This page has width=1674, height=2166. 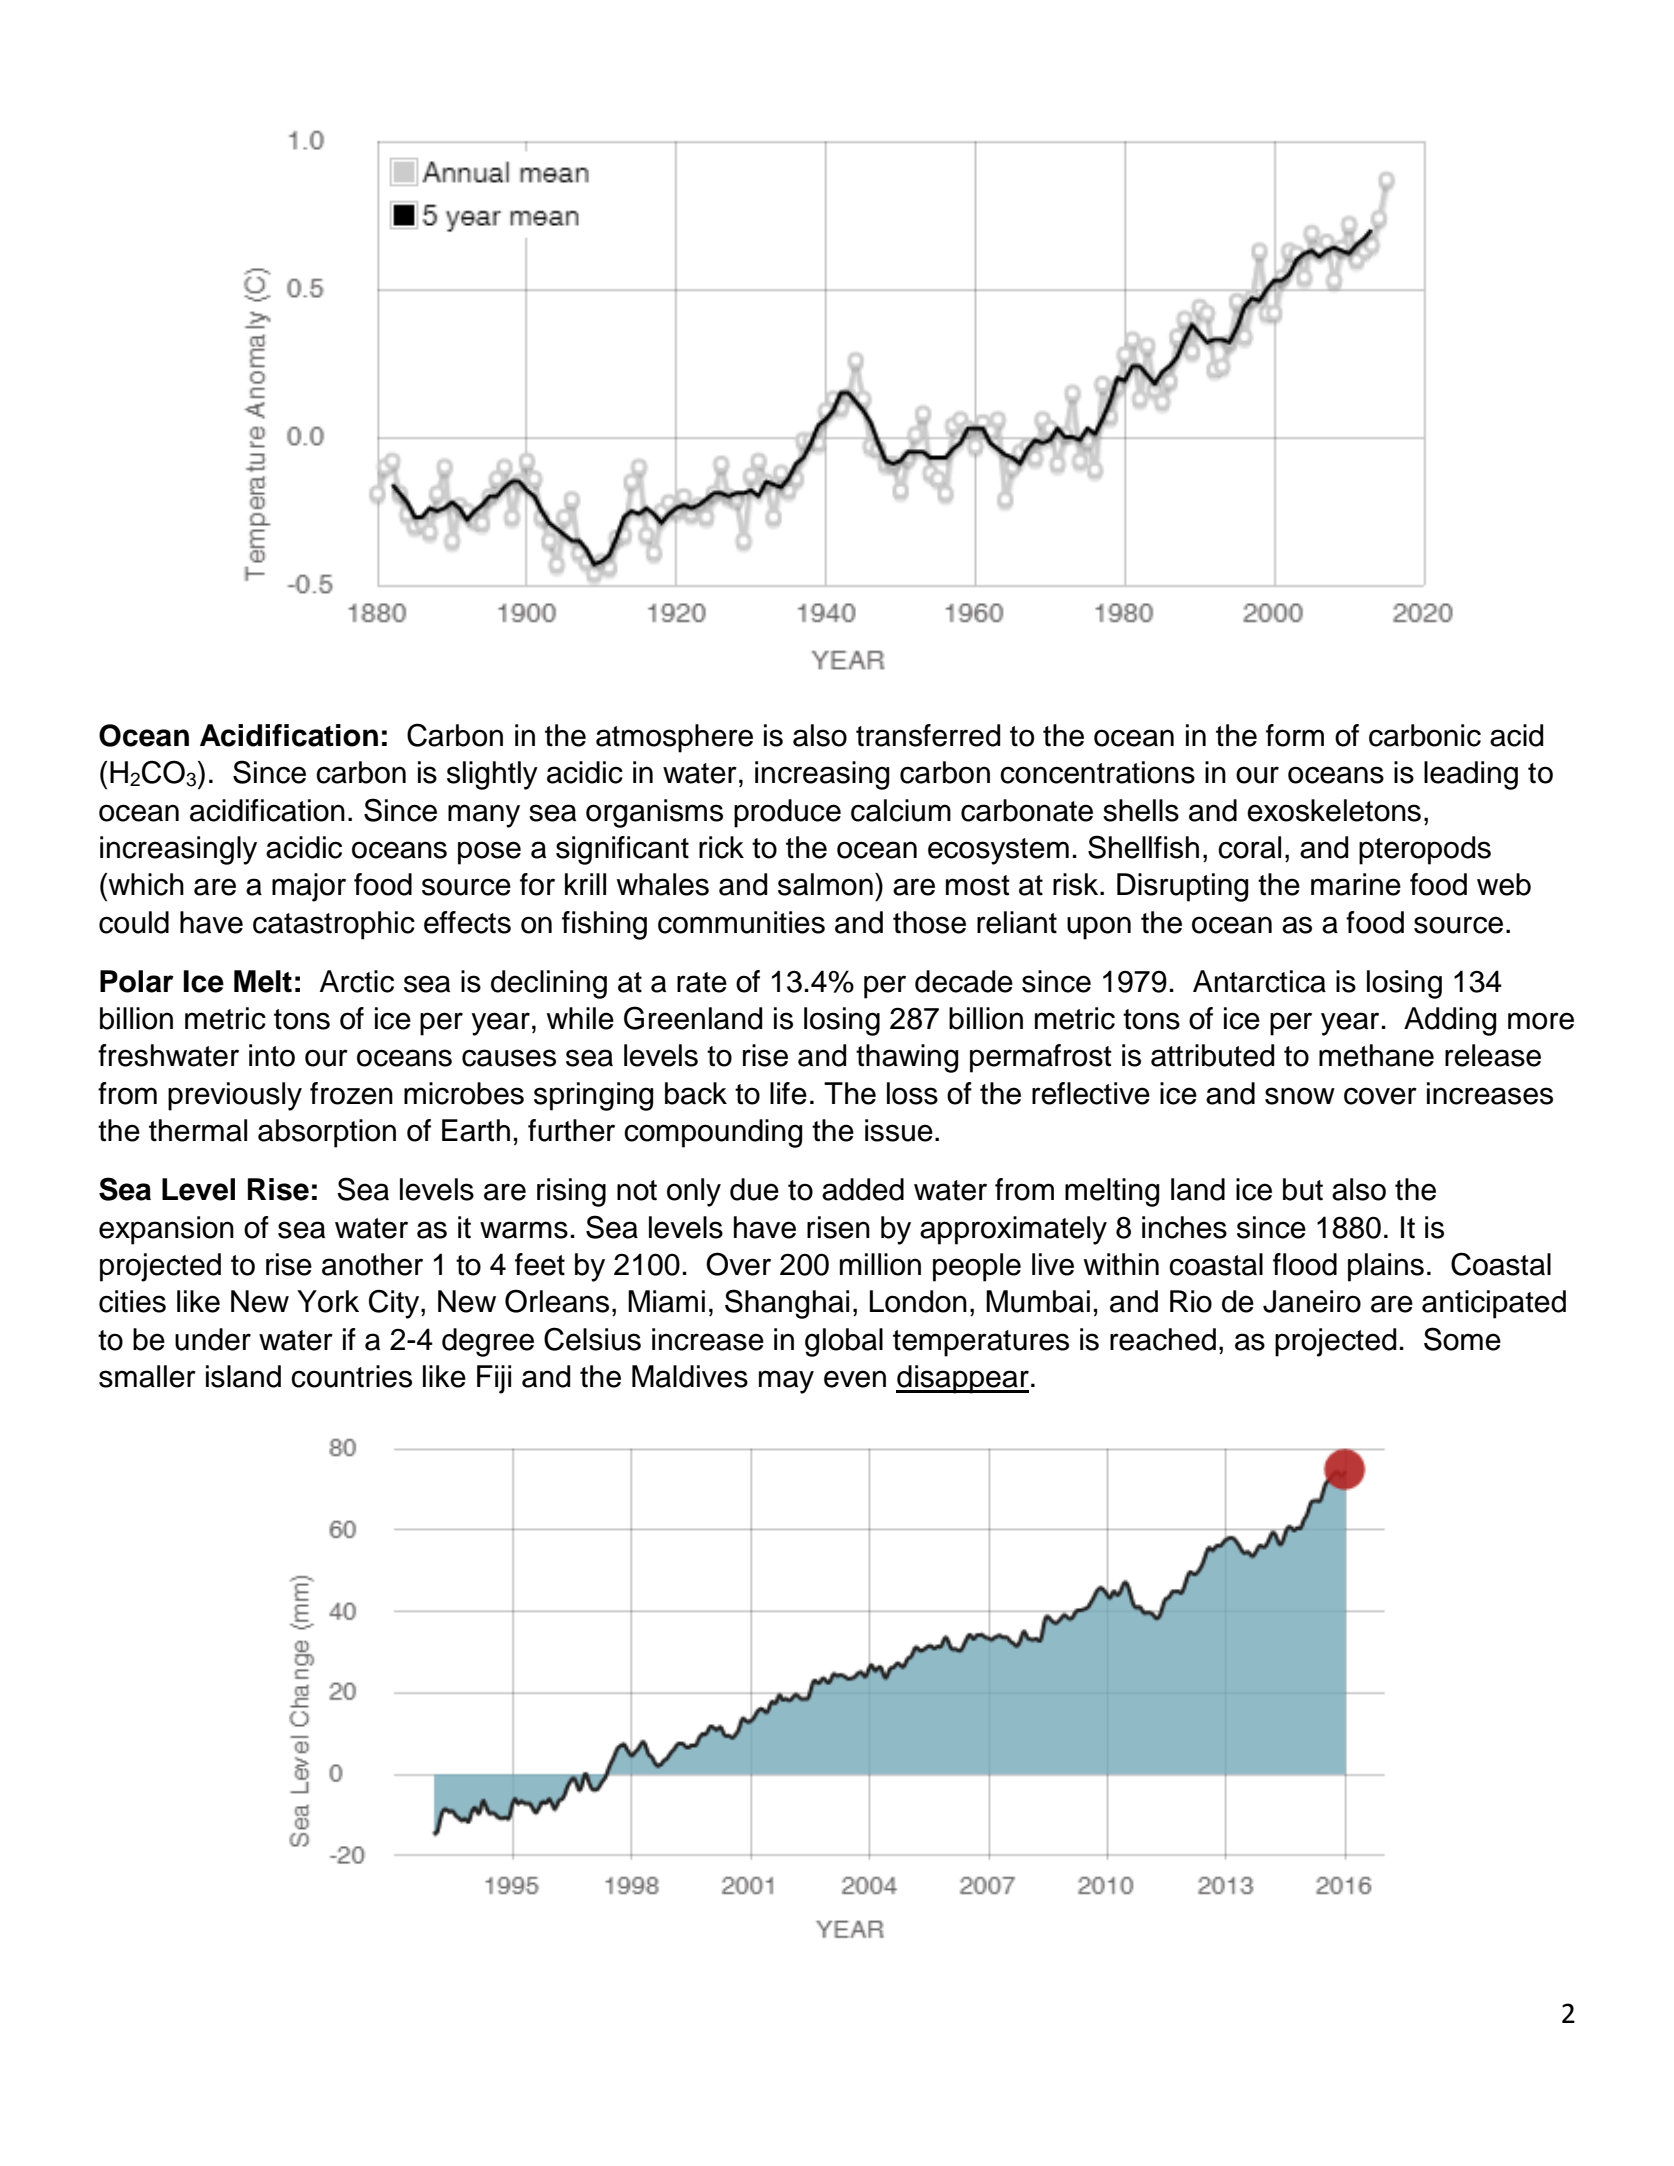 What do you see at coordinates (1295, 735) in the page?
I see `form` at bounding box center [1295, 735].
